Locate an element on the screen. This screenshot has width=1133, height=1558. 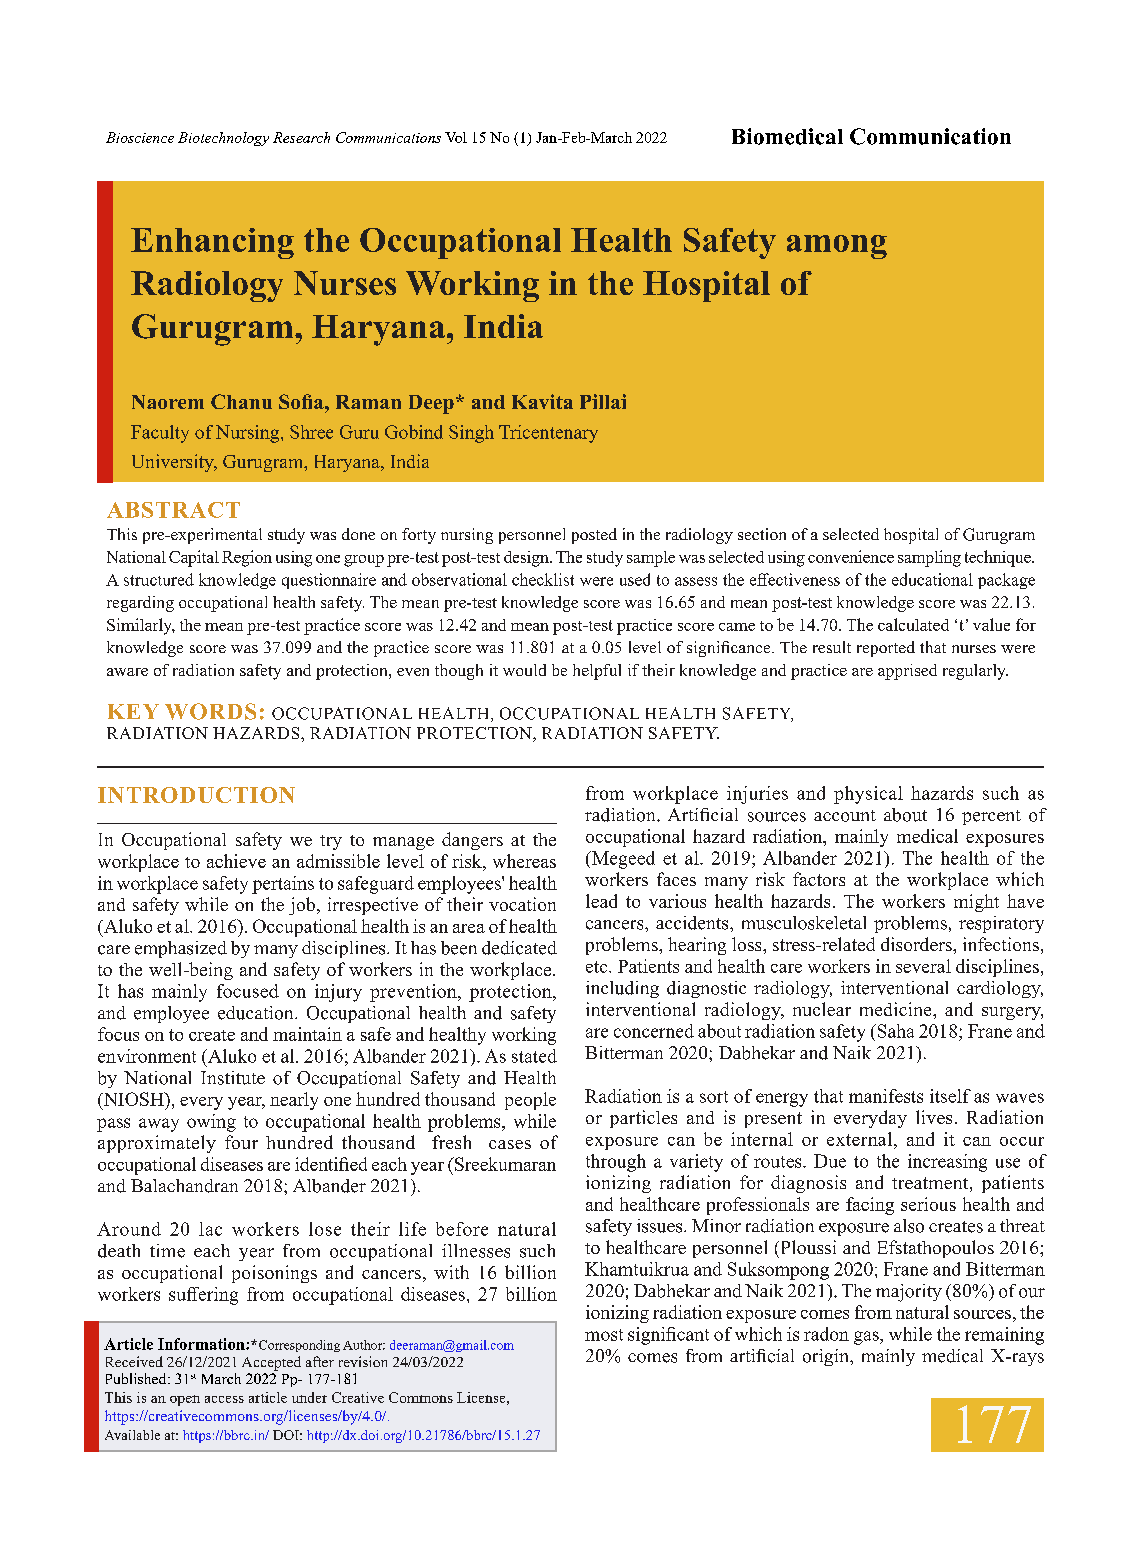
Vol is located at coordinates (456, 137).
